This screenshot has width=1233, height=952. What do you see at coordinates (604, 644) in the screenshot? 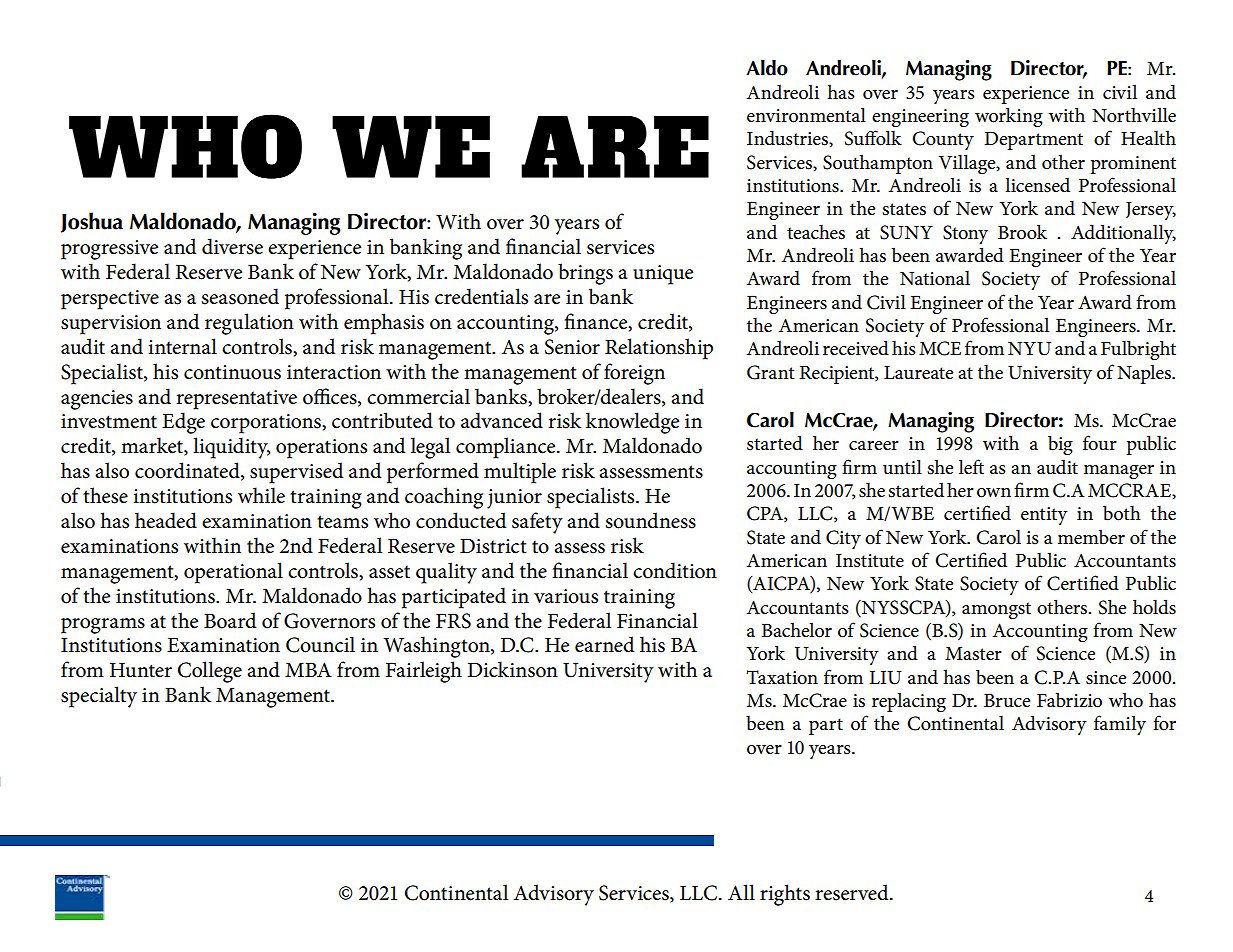
I see `earned` at bounding box center [604, 644].
